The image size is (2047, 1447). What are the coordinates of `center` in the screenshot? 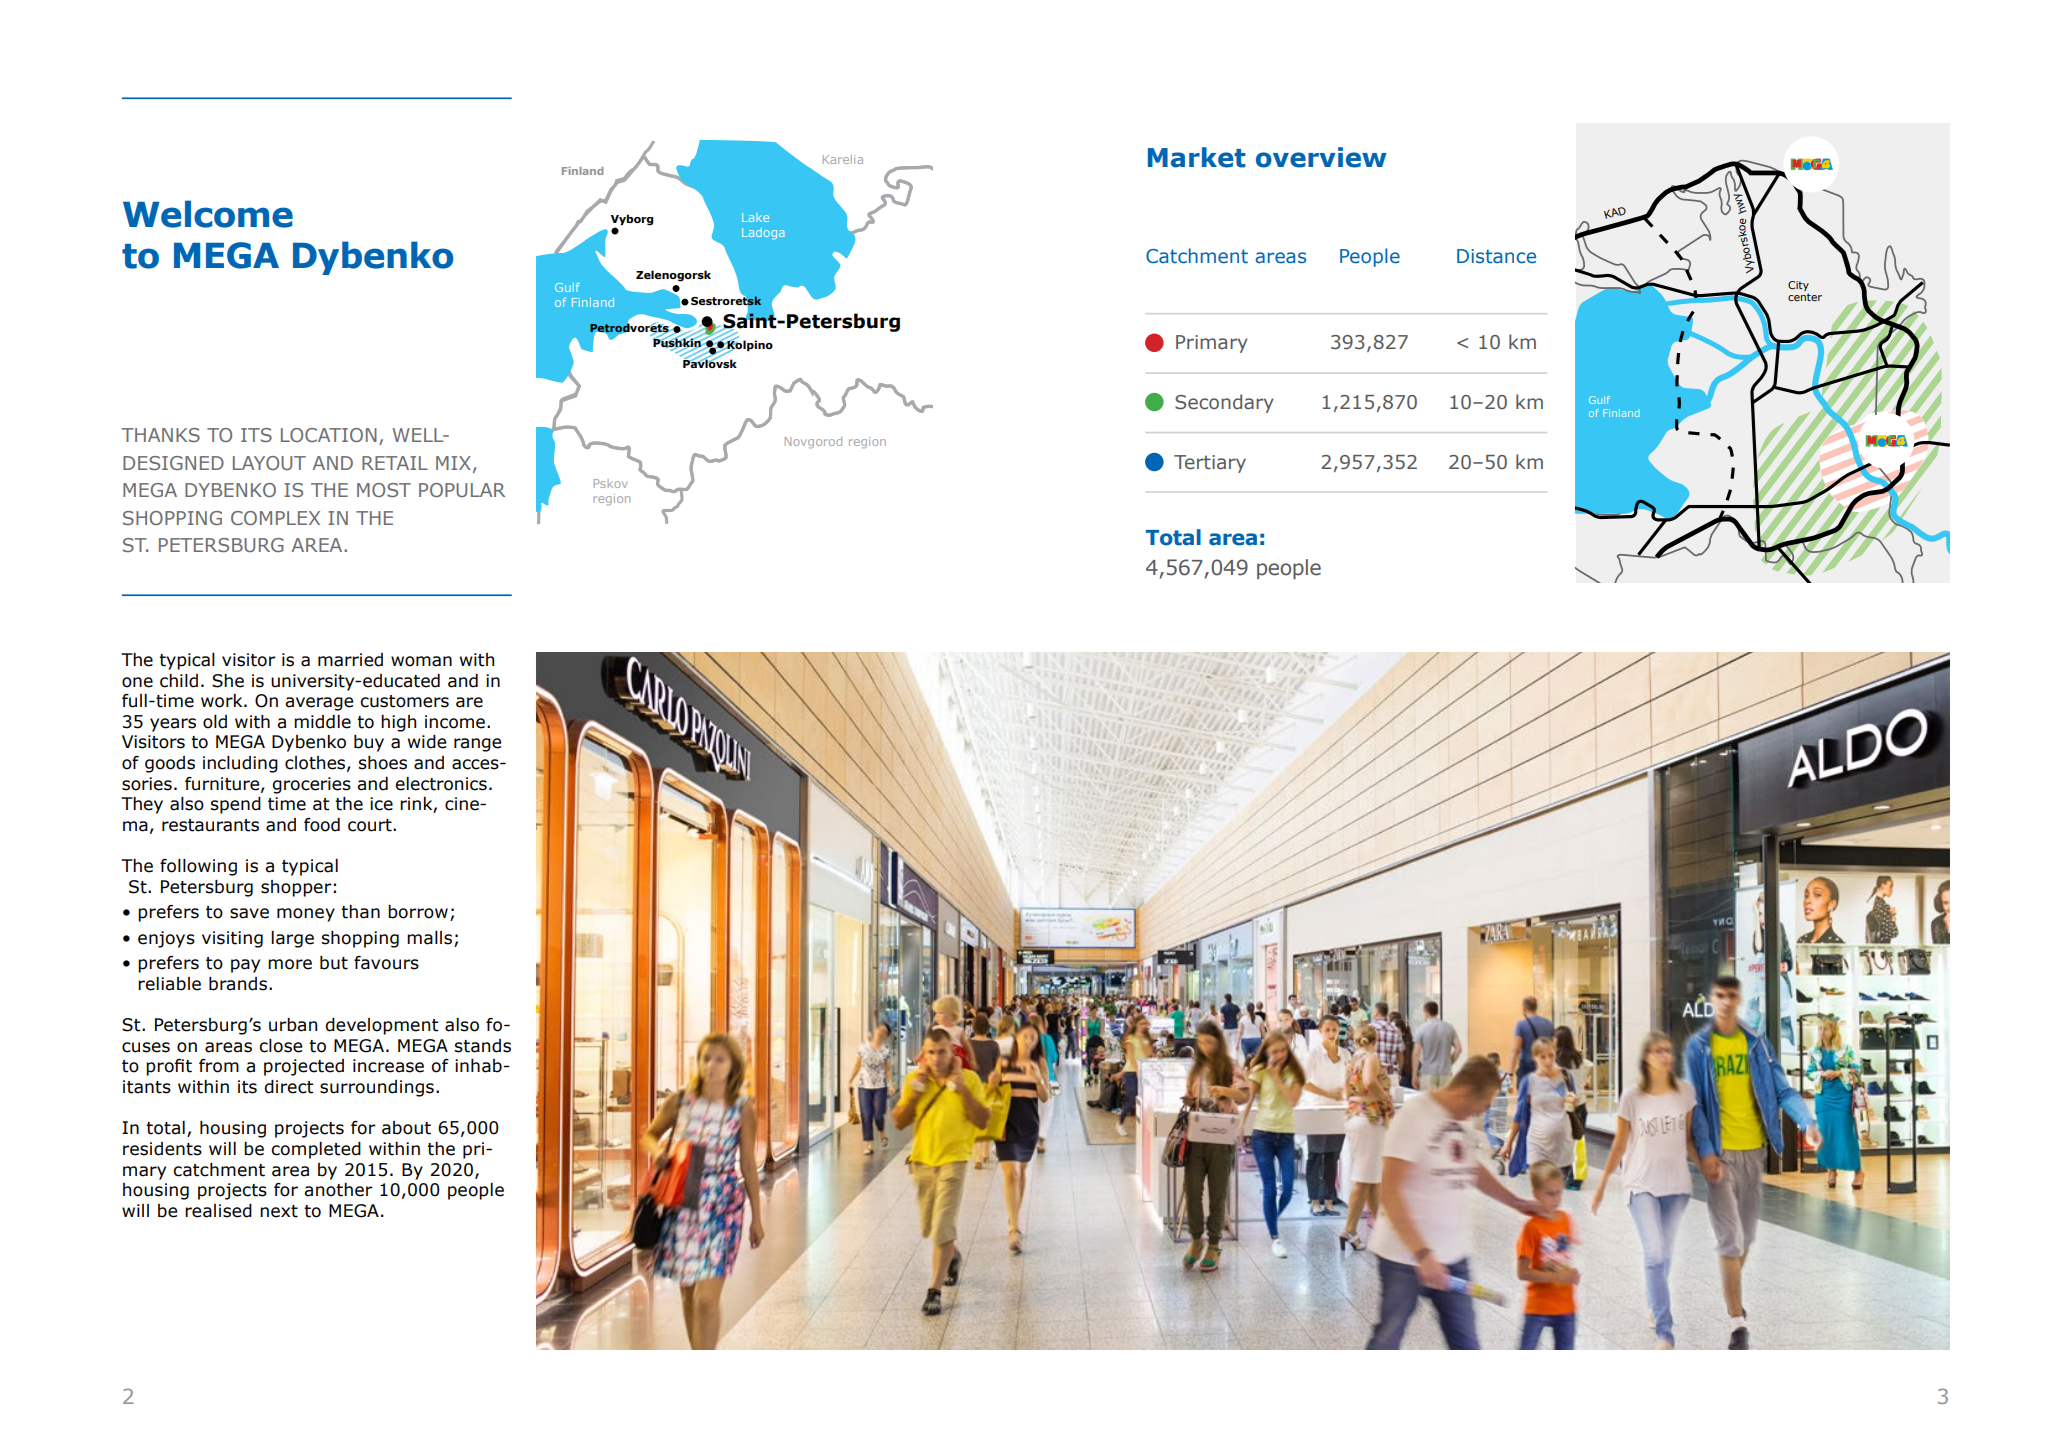 It's located at (1805, 297).
